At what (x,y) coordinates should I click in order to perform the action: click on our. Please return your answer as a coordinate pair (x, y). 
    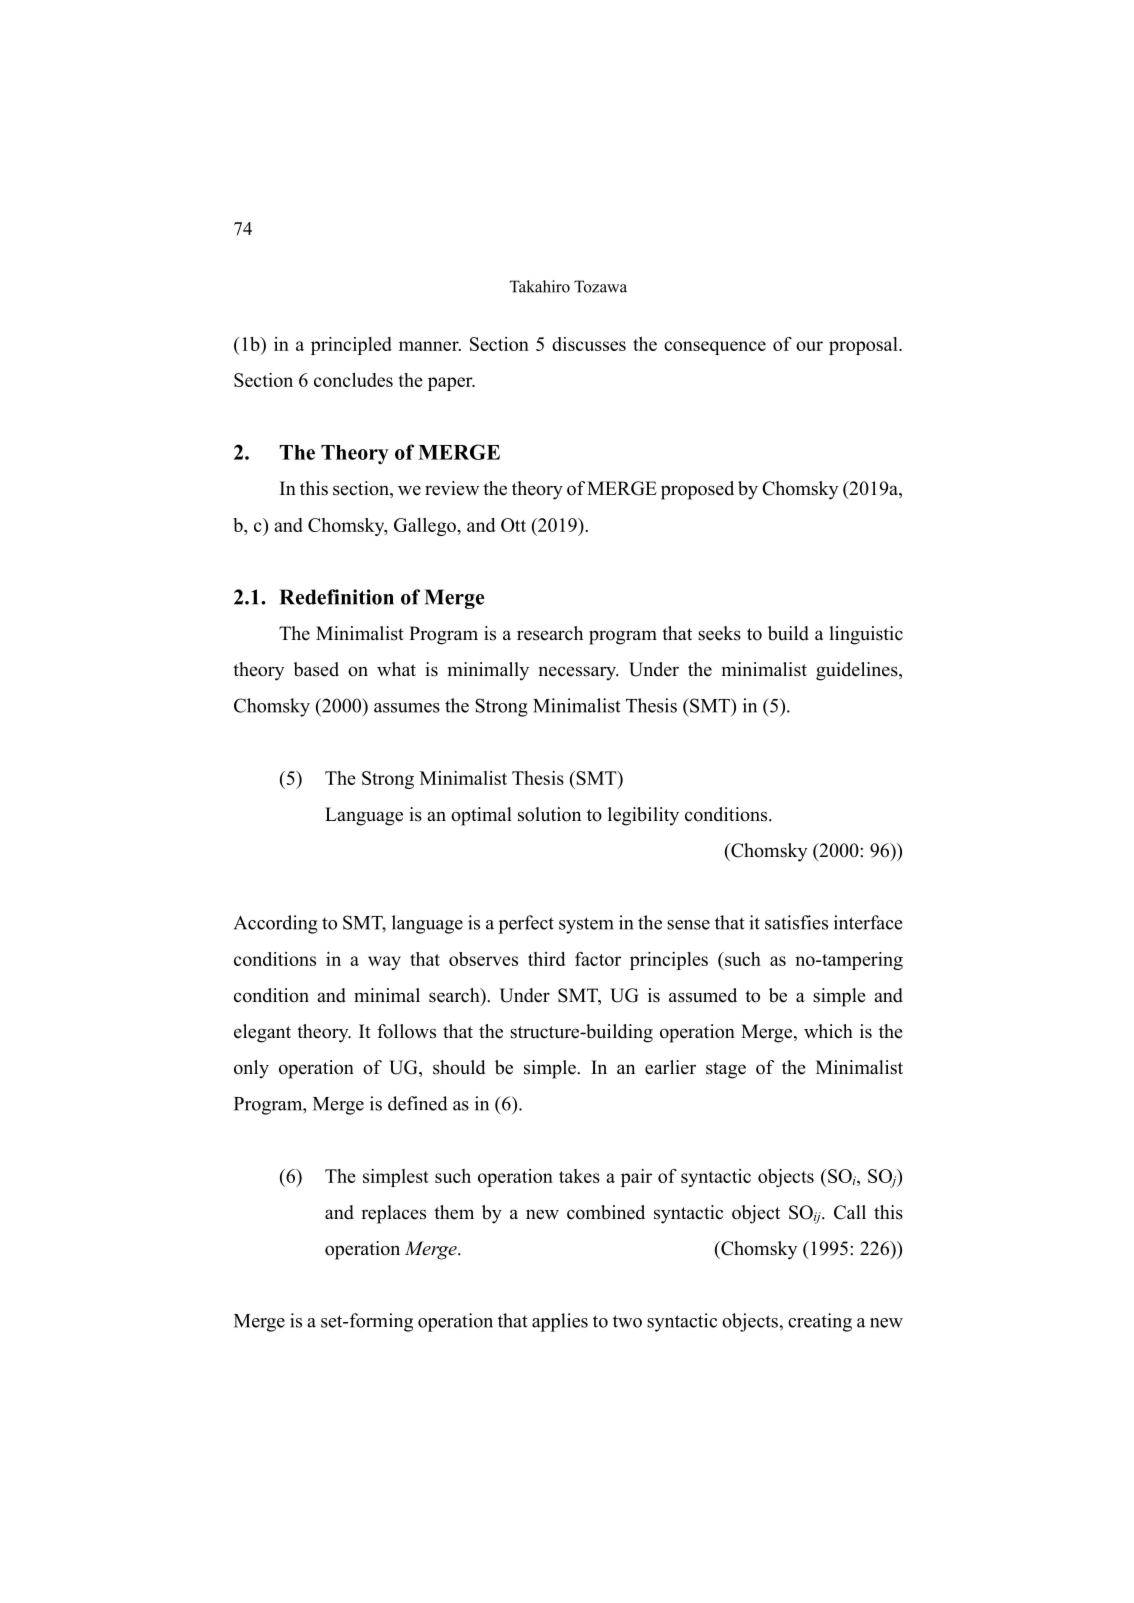
    Looking at the image, I should click on (809, 346).
